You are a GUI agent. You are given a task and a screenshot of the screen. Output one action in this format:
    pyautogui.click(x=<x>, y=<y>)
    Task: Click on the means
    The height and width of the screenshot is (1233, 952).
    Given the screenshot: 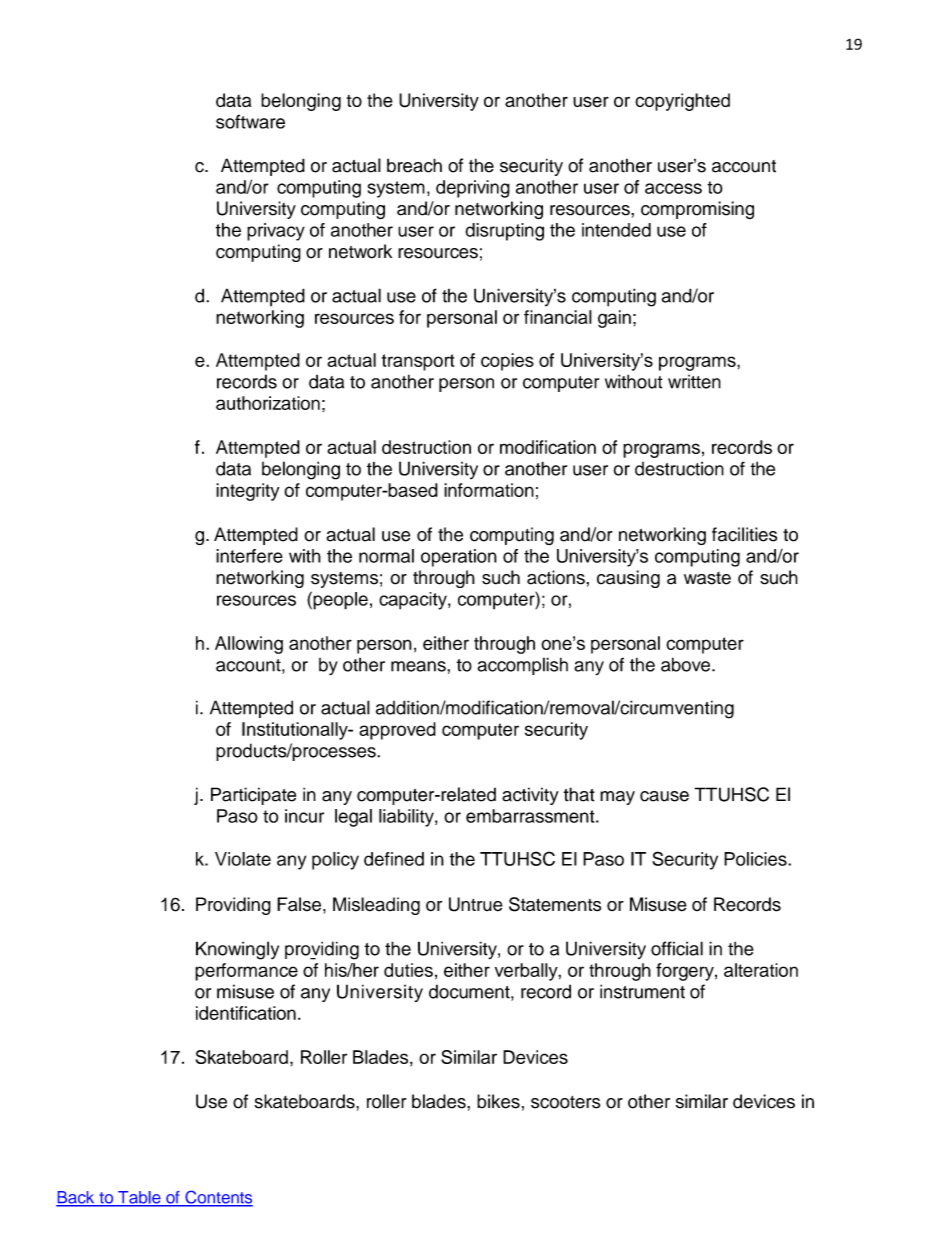 What is the action you would take?
    pyautogui.click(x=419, y=666)
